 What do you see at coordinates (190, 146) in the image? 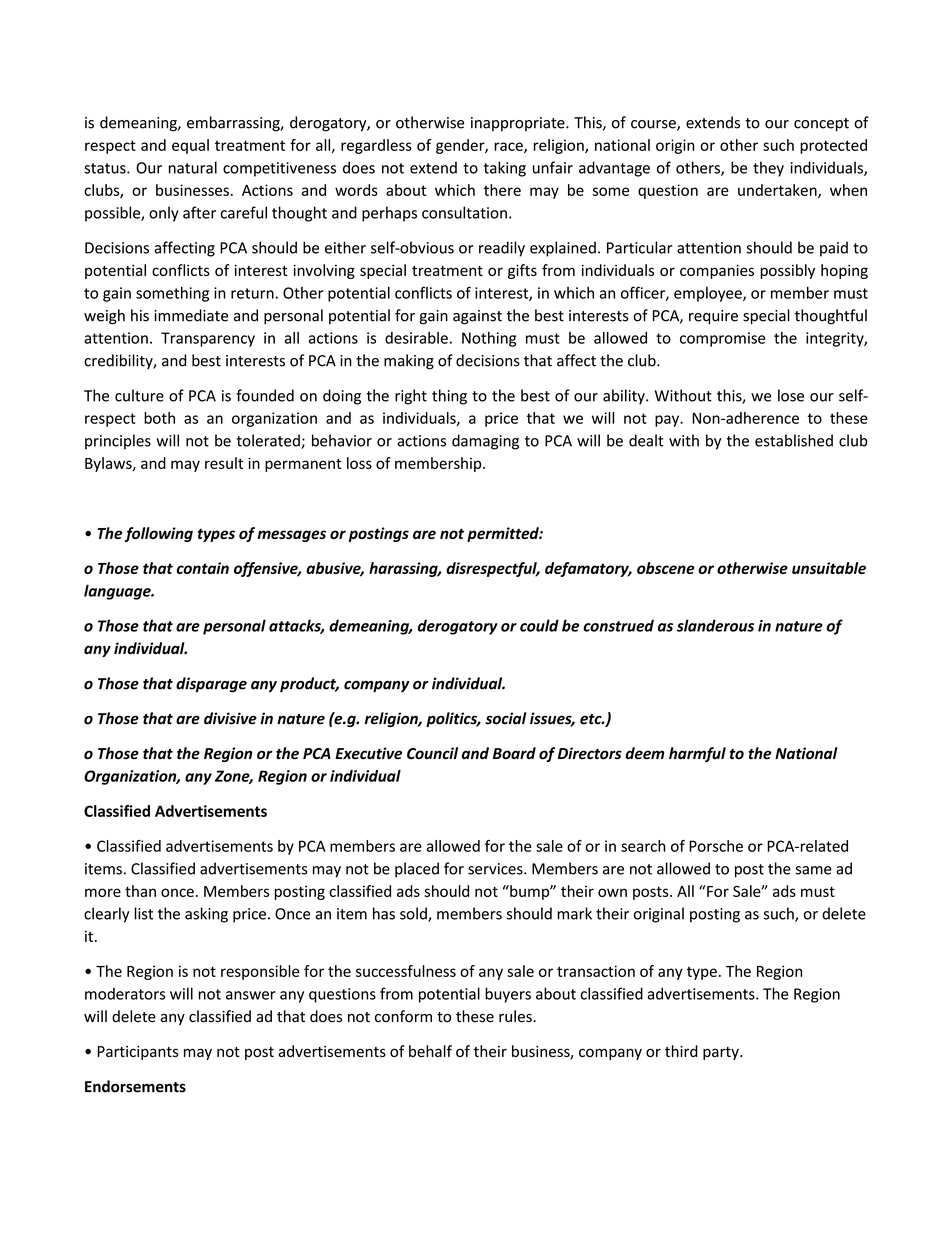
I see `equal` at bounding box center [190, 146].
